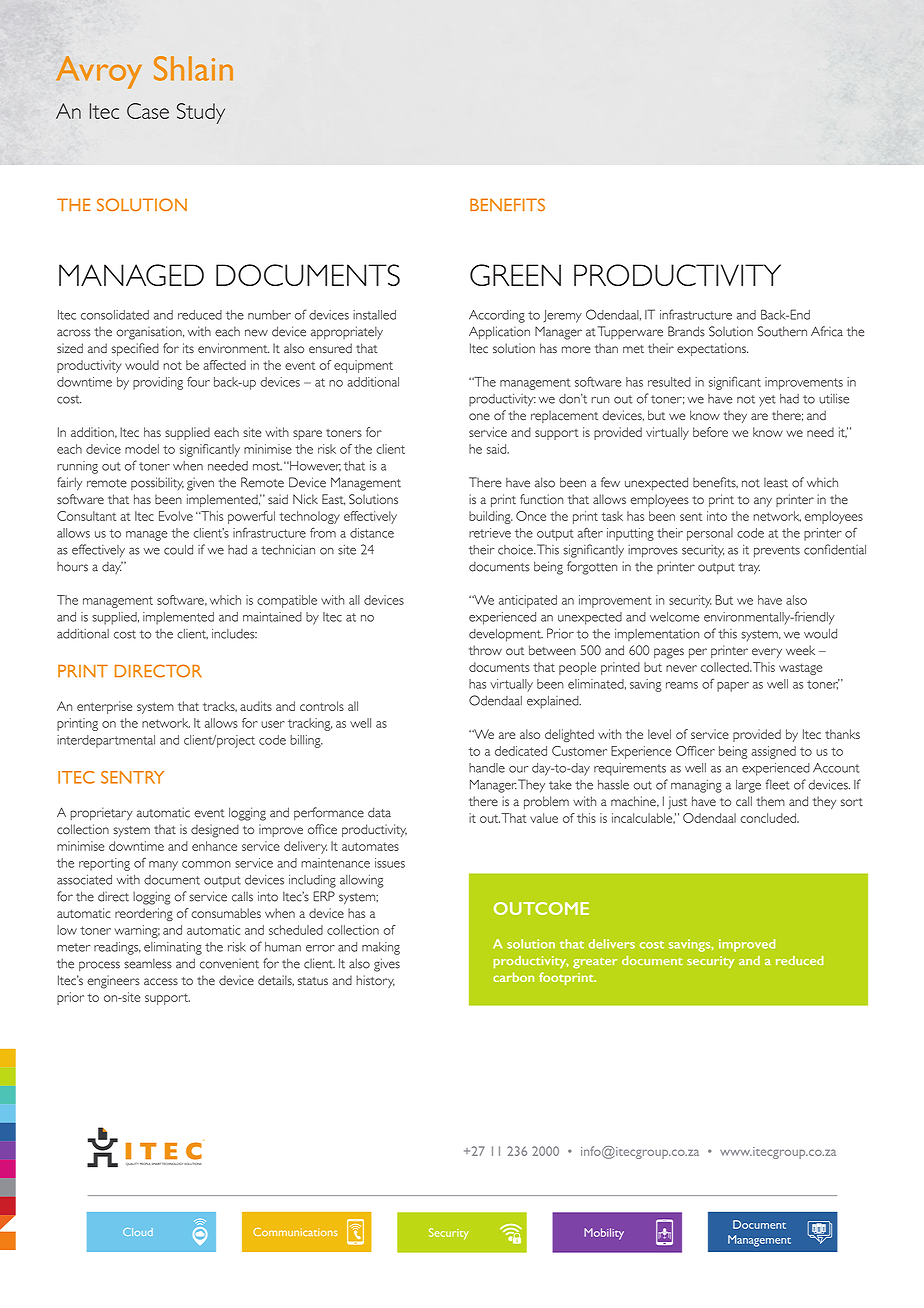  Describe the element at coordinates (513, 977) in the image. I see `carbon` at that location.
